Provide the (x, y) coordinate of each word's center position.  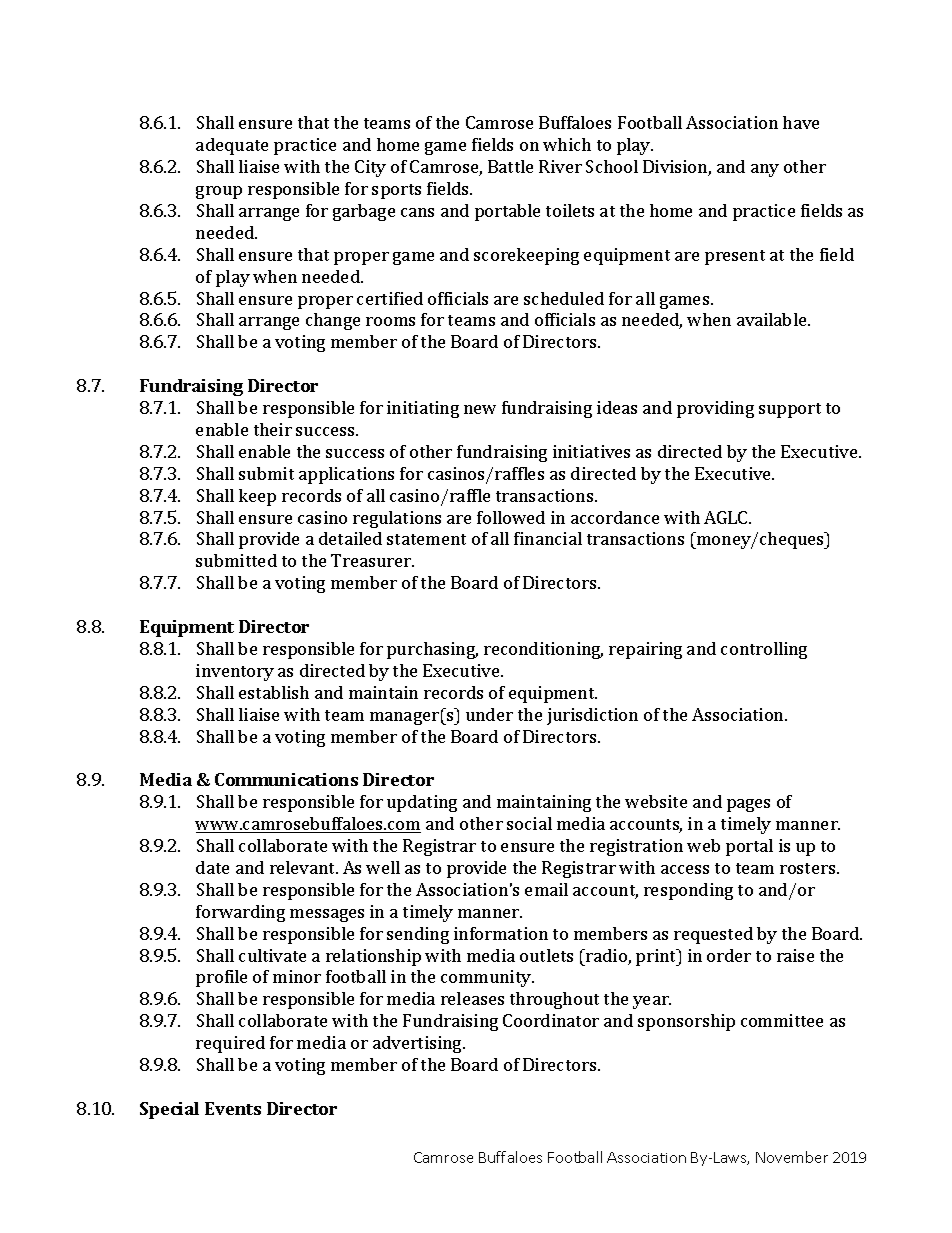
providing (715, 409)
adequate (232, 146)
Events (233, 1108)
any (765, 170)
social (529, 823)
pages (748, 805)
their (273, 429)
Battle (510, 166)
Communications (286, 779)
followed (511, 517)
